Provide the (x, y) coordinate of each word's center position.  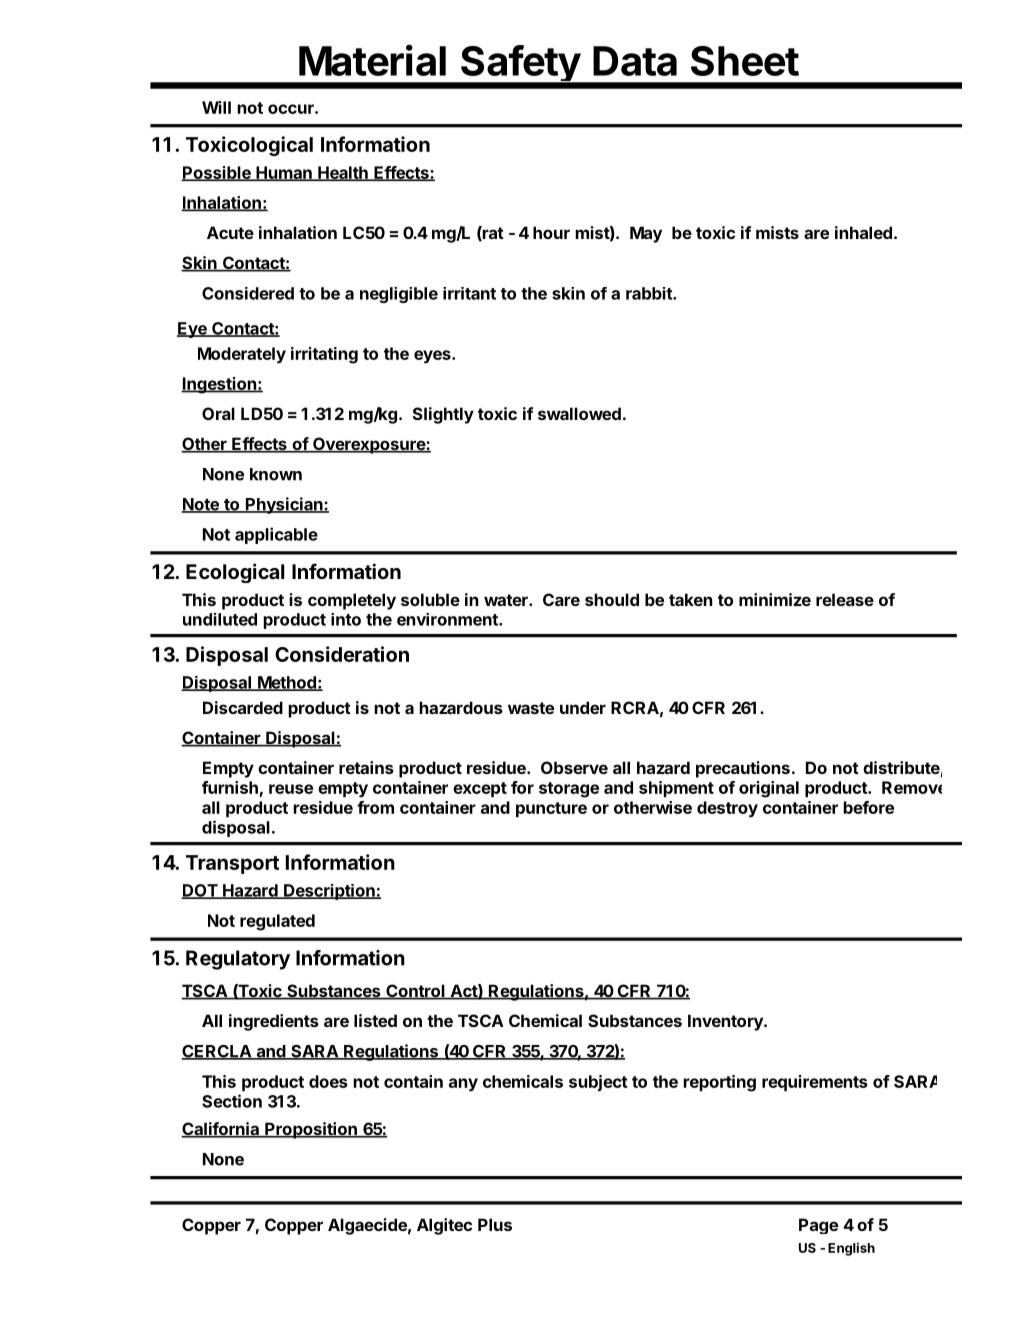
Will (216, 107)
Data (635, 61)
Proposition (311, 1130)
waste (531, 708)
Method (287, 683)
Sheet (745, 61)
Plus (495, 1224)
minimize (775, 599)
